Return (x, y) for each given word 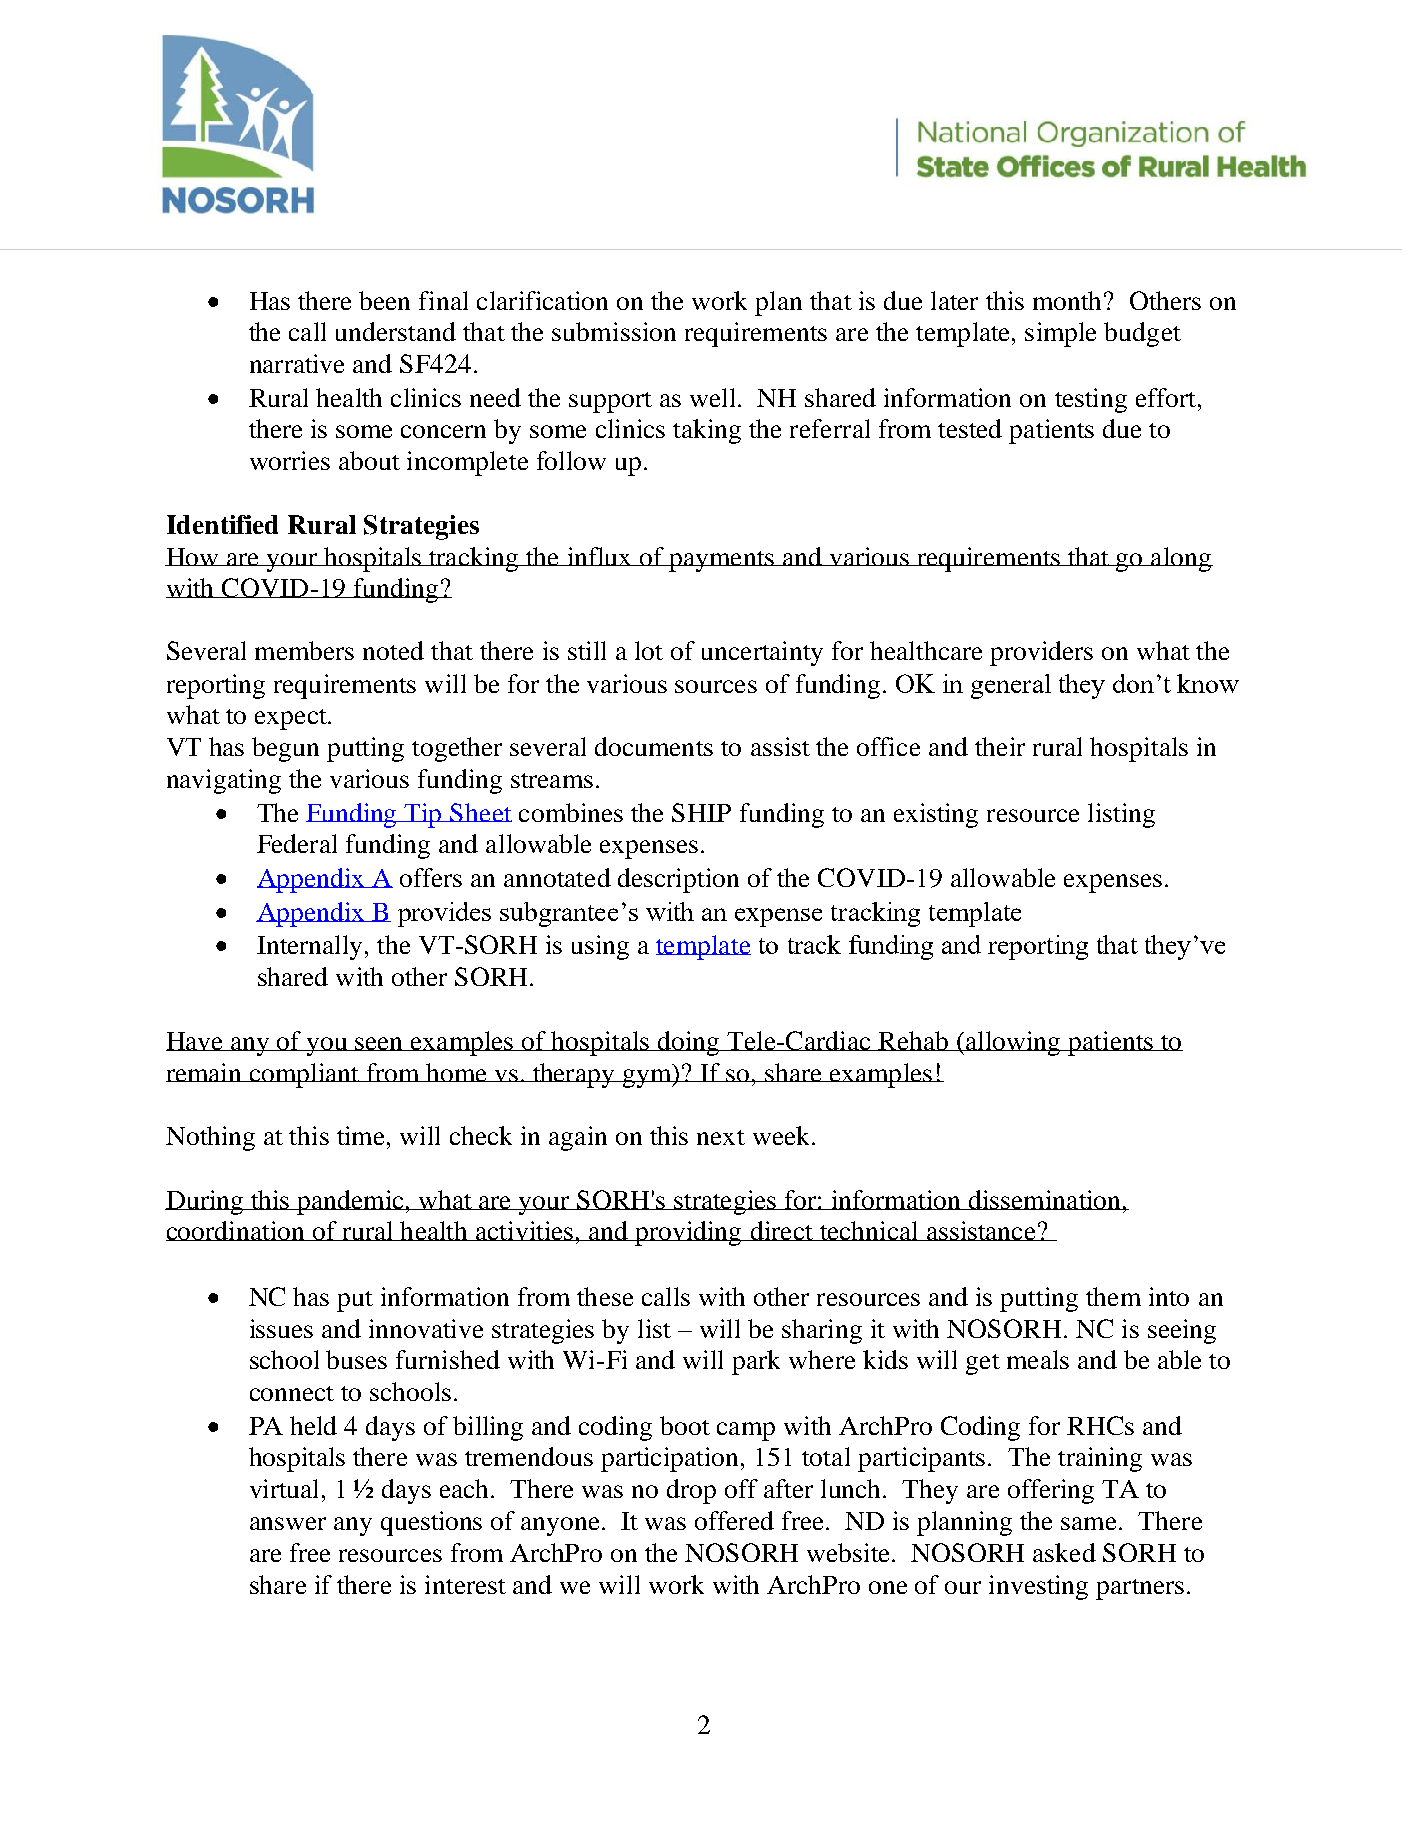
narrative (297, 363)
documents (654, 746)
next (721, 1137)
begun (285, 749)
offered (734, 1520)
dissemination (1044, 1200)
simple (1060, 334)
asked (1064, 1552)
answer (288, 1523)
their (1000, 746)
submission (614, 331)
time (362, 1135)
